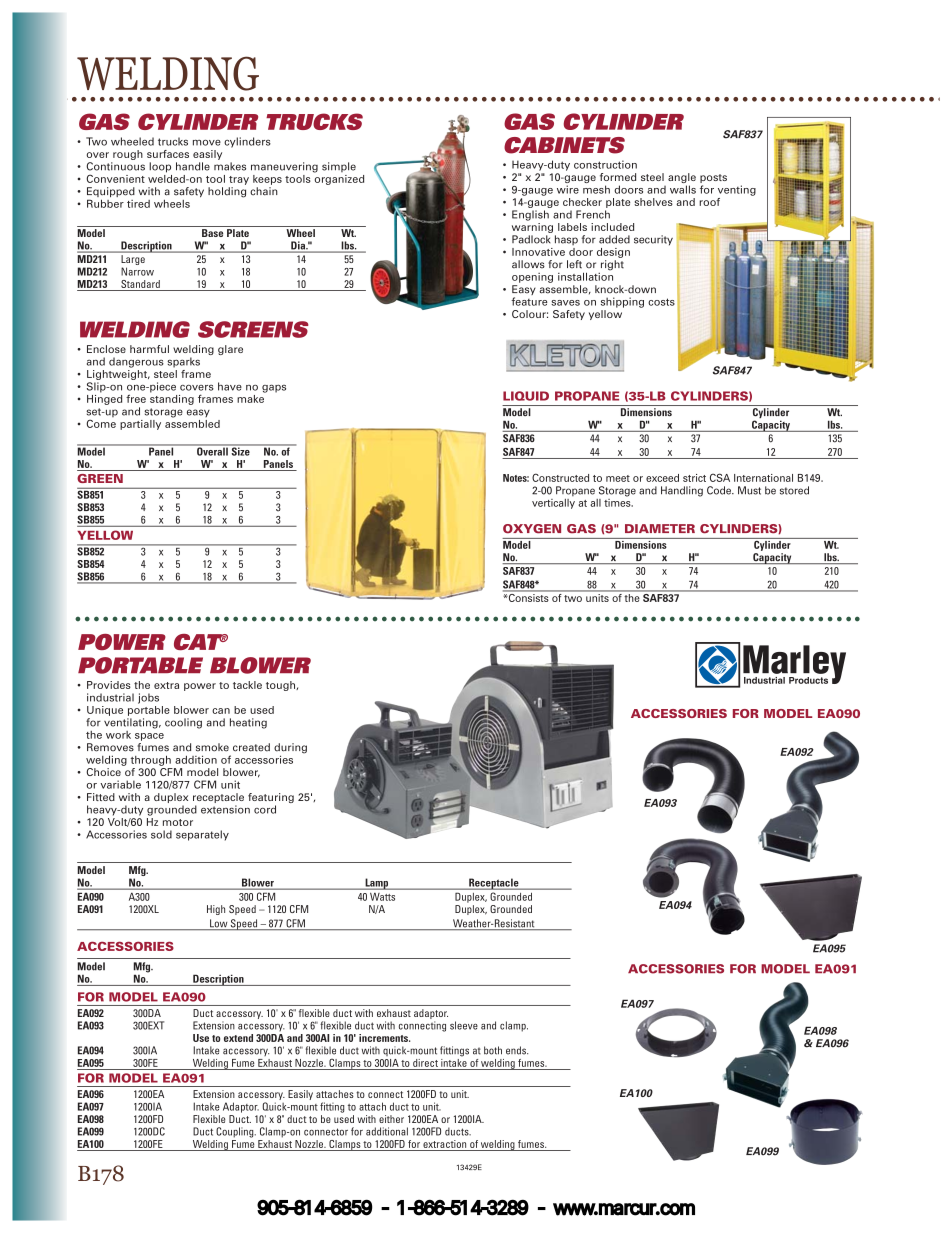 This screenshot has width=952, height=1233. What do you see at coordinates (720, 490) in the screenshot?
I see `Code` at bounding box center [720, 490].
